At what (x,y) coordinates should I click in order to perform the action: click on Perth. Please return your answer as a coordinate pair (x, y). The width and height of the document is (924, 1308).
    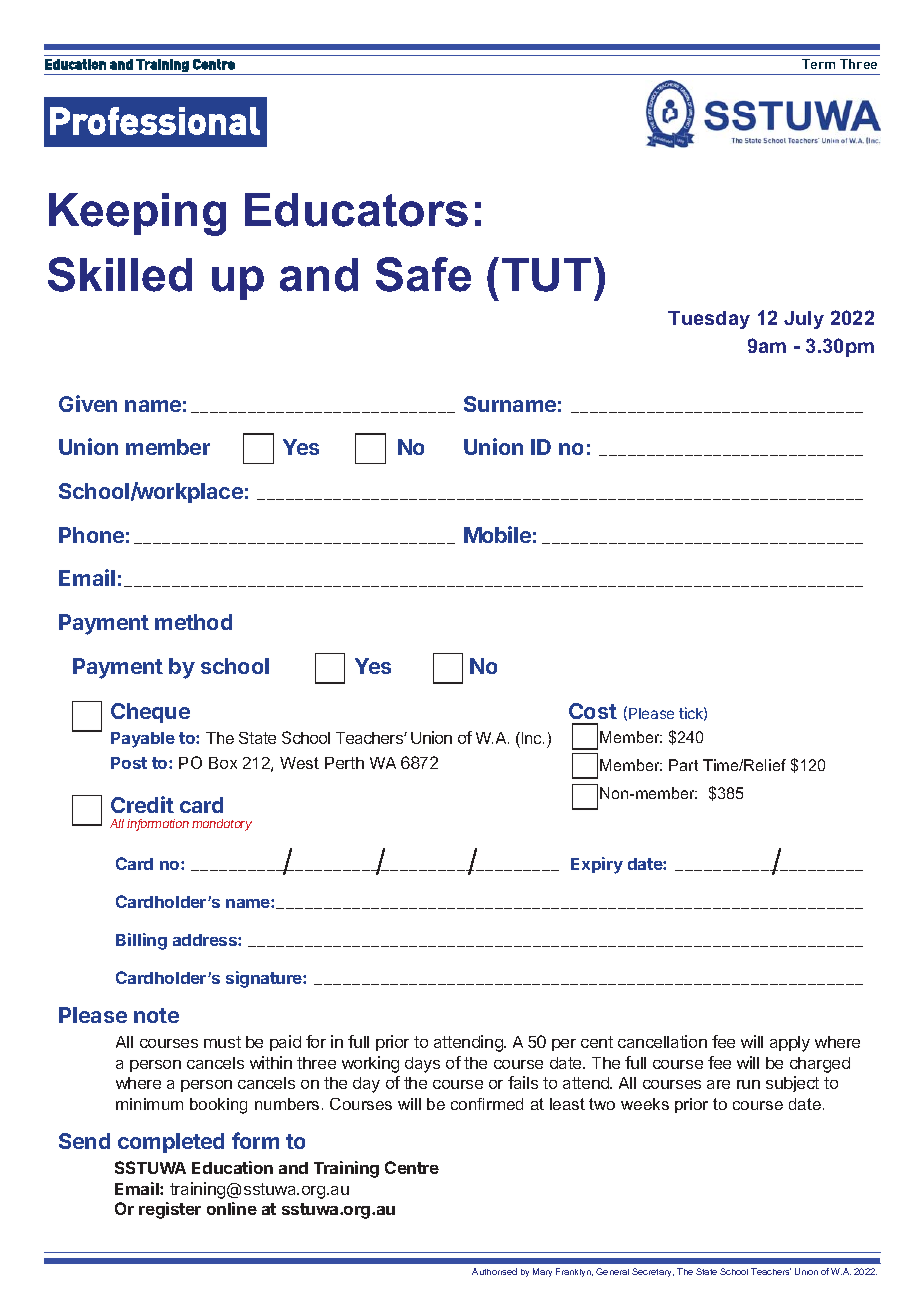
    Looking at the image, I should click on (344, 763).
